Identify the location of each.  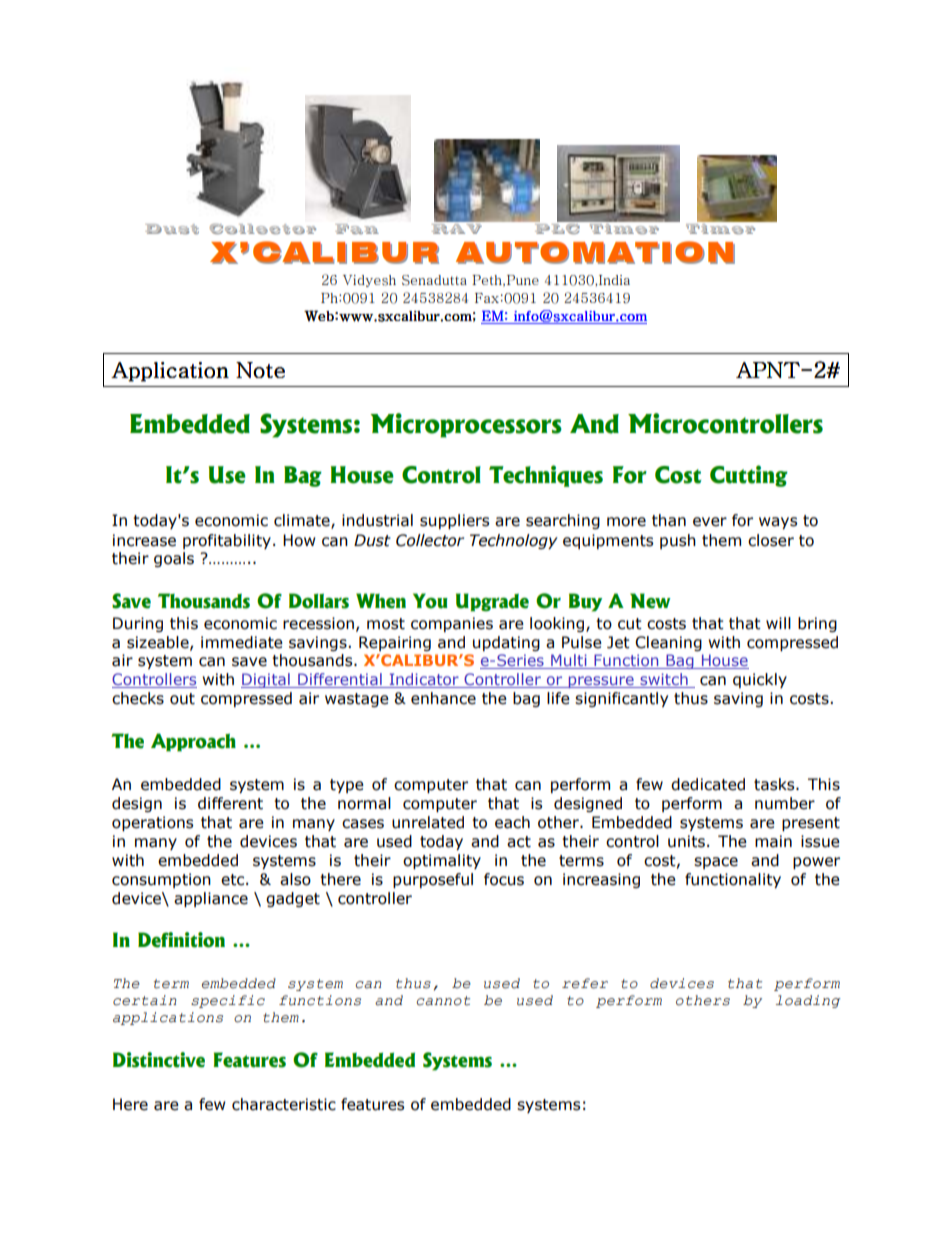
(512, 822).
